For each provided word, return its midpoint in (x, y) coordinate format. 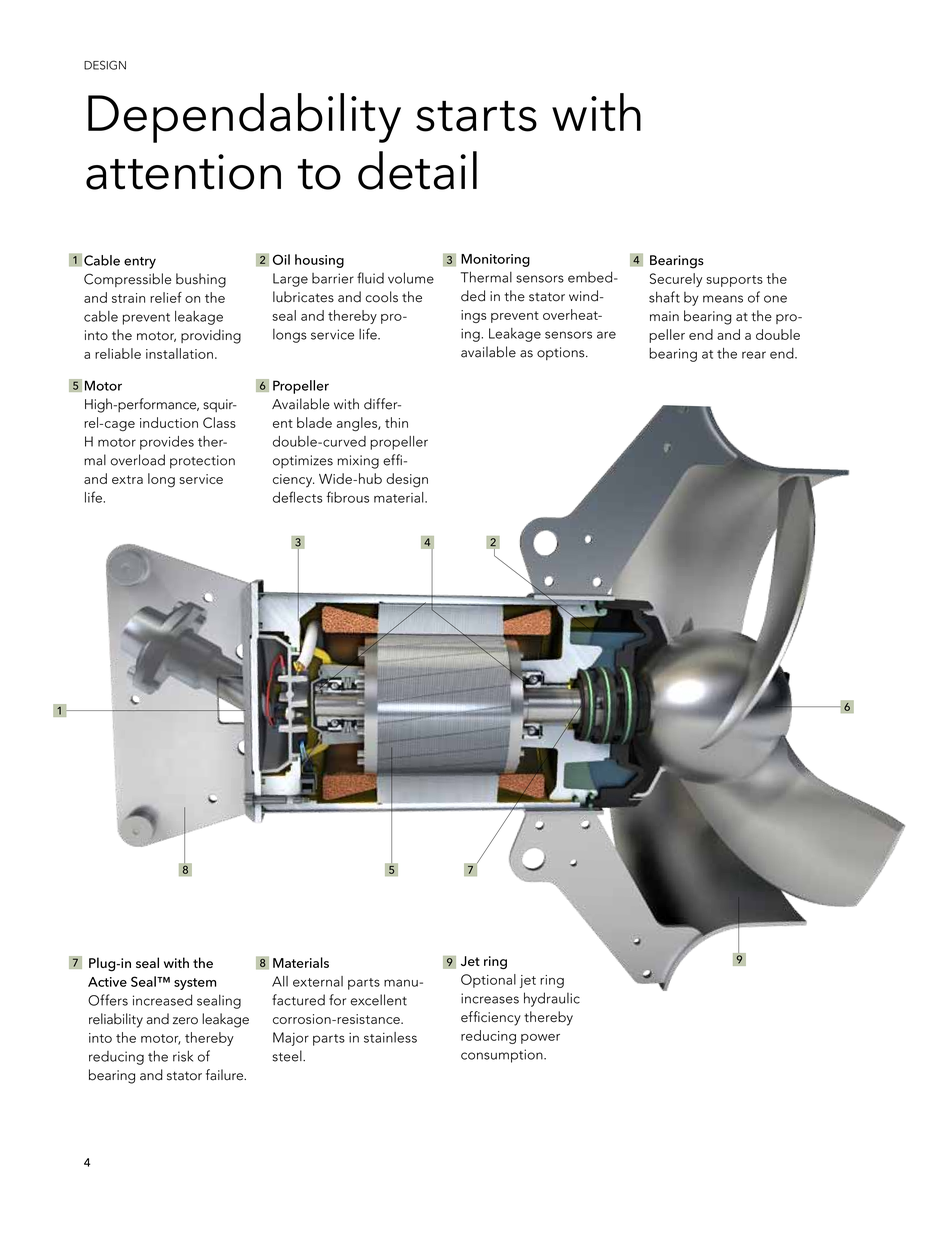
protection (202, 462)
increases (490, 998)
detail (417, 170)
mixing (358, 462)
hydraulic (552, 999)
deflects (298, 497)
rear (754, 355)
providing (211, 336)
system (195, 984)
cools (381, 297)
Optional (488, 981)
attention (183, 172)
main (664, 316)
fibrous (347, 497)
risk (183, 1056)
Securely (676, 280)
